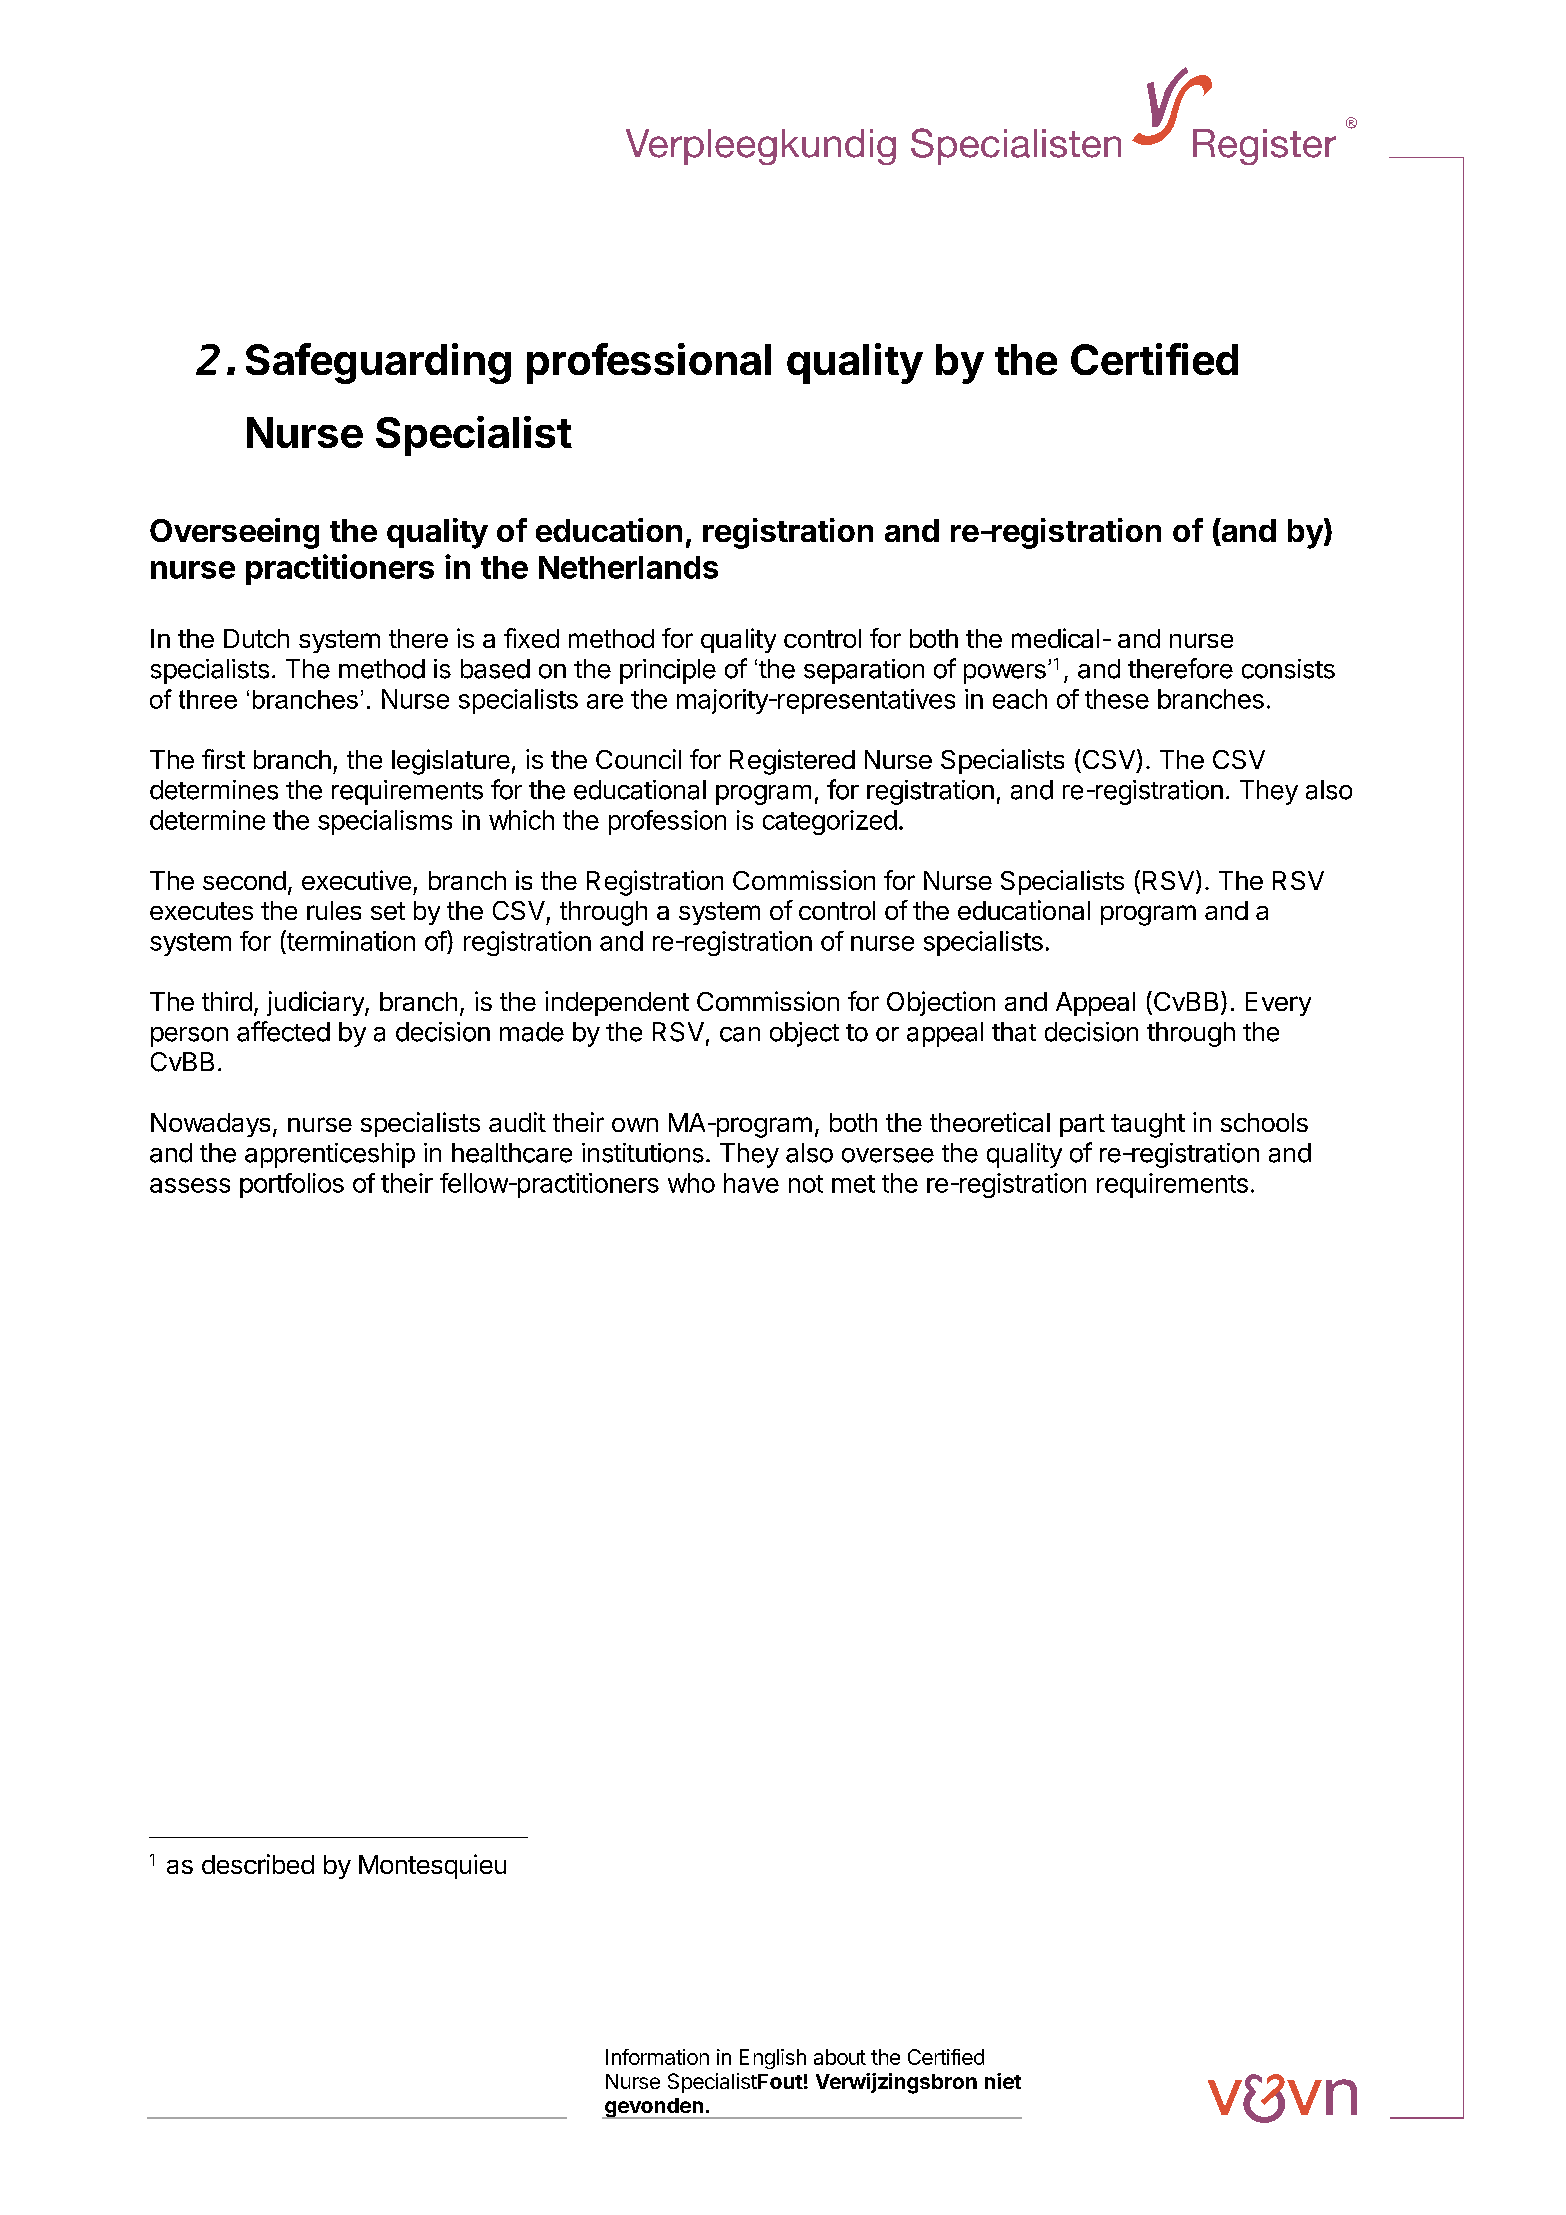 This image has width=1566, height=2215. What do you see at coordinates (258, 1864) in the image?
I see `described` at bounding box center [258, 1864].
